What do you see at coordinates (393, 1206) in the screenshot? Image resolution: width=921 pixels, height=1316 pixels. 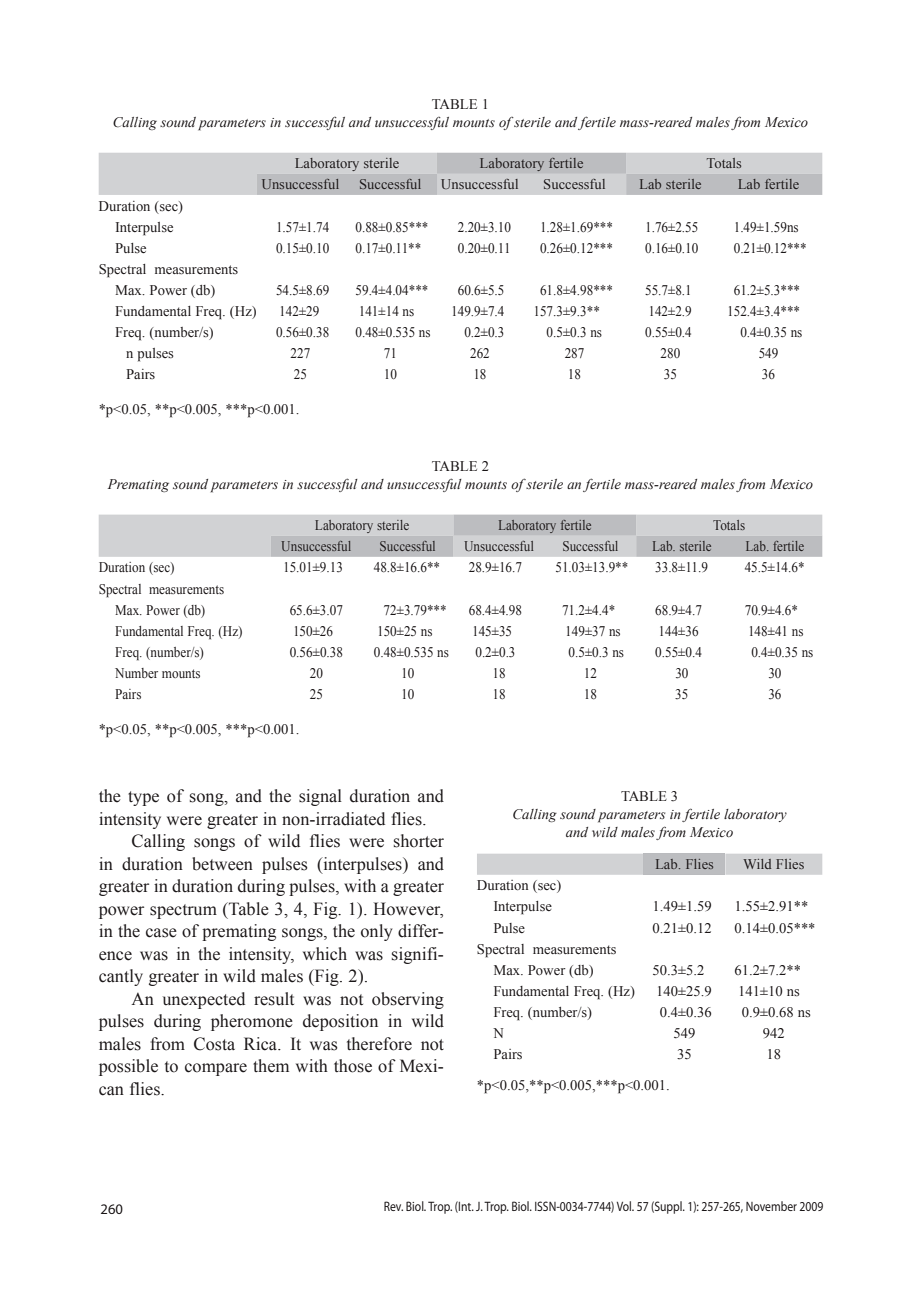 I see `Rev` at bounding box center [393, 1206].
